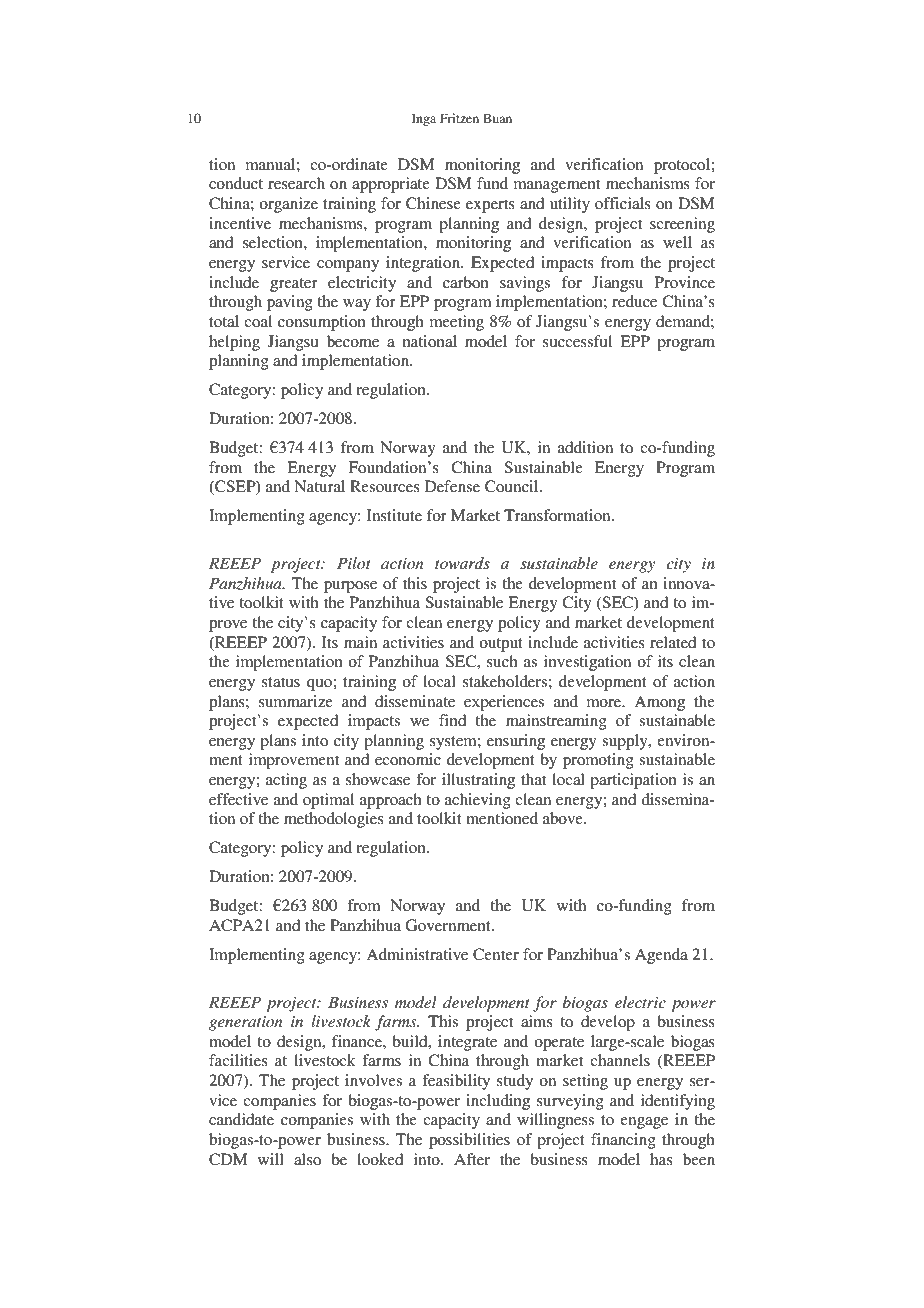  I want to click on also, so click(307, 1159).
